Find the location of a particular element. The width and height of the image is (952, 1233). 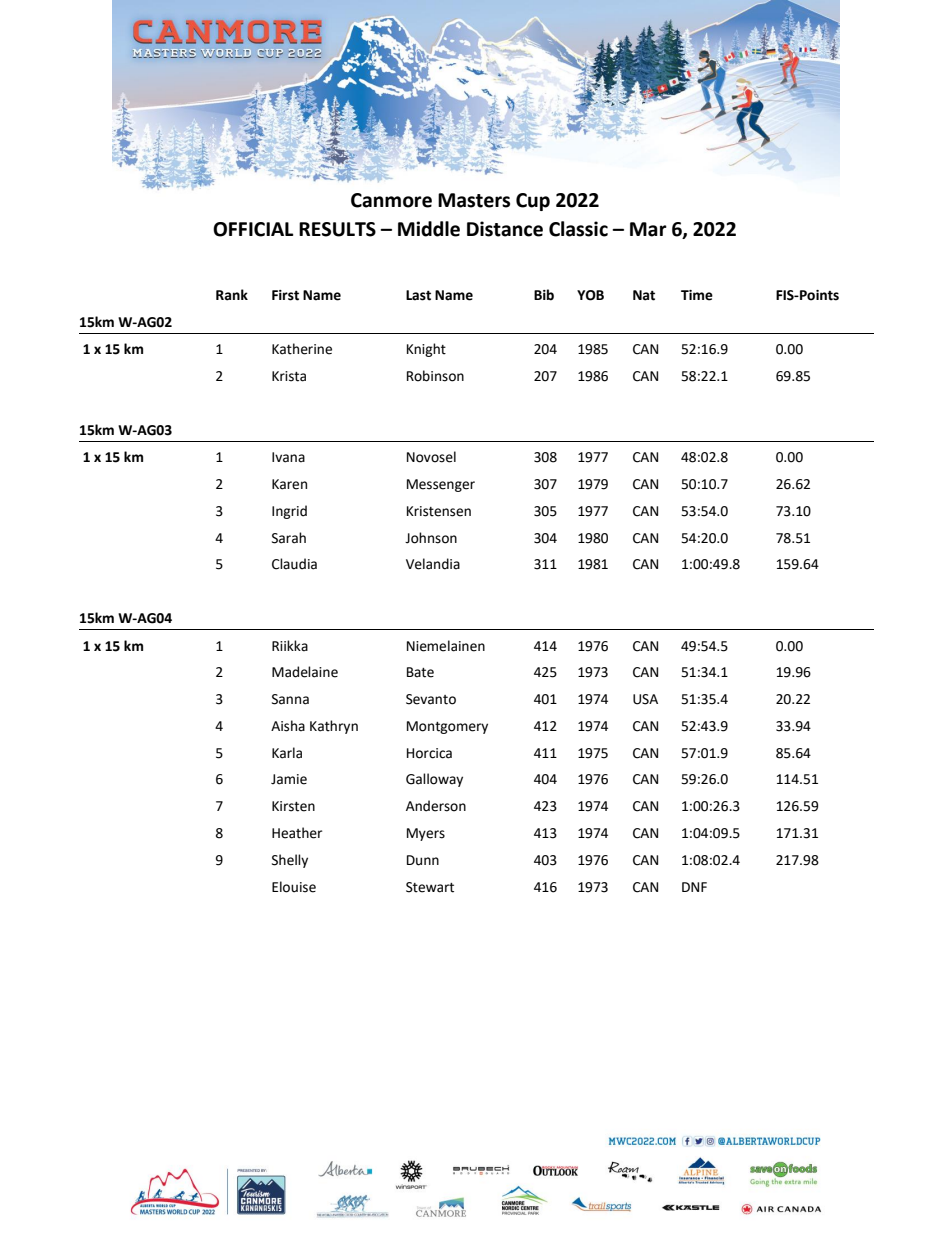

Mar is located at coordinates (648, 229).
